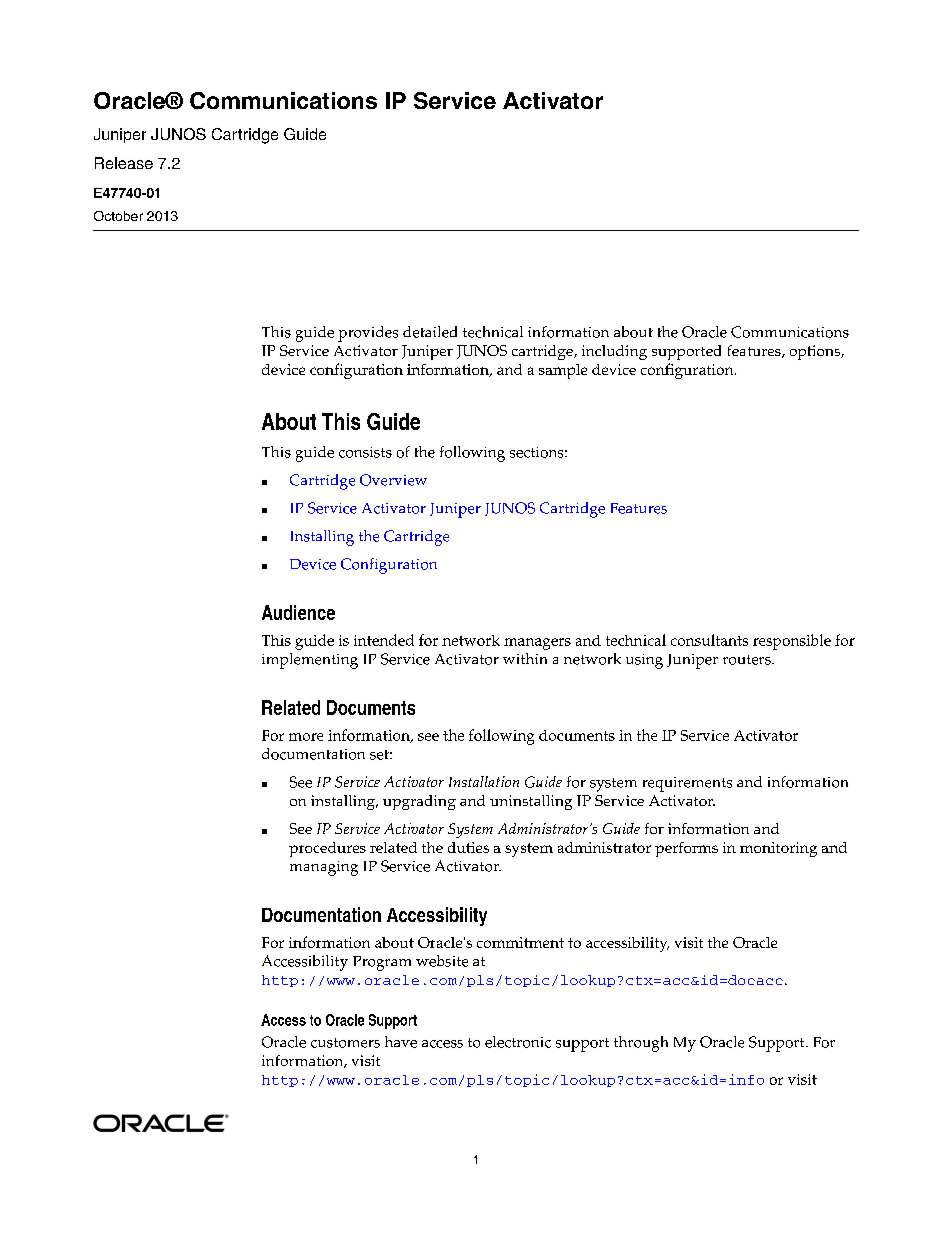 This screenshot has width=952, height=1233. I want to click on managers, so click(537, 644).
